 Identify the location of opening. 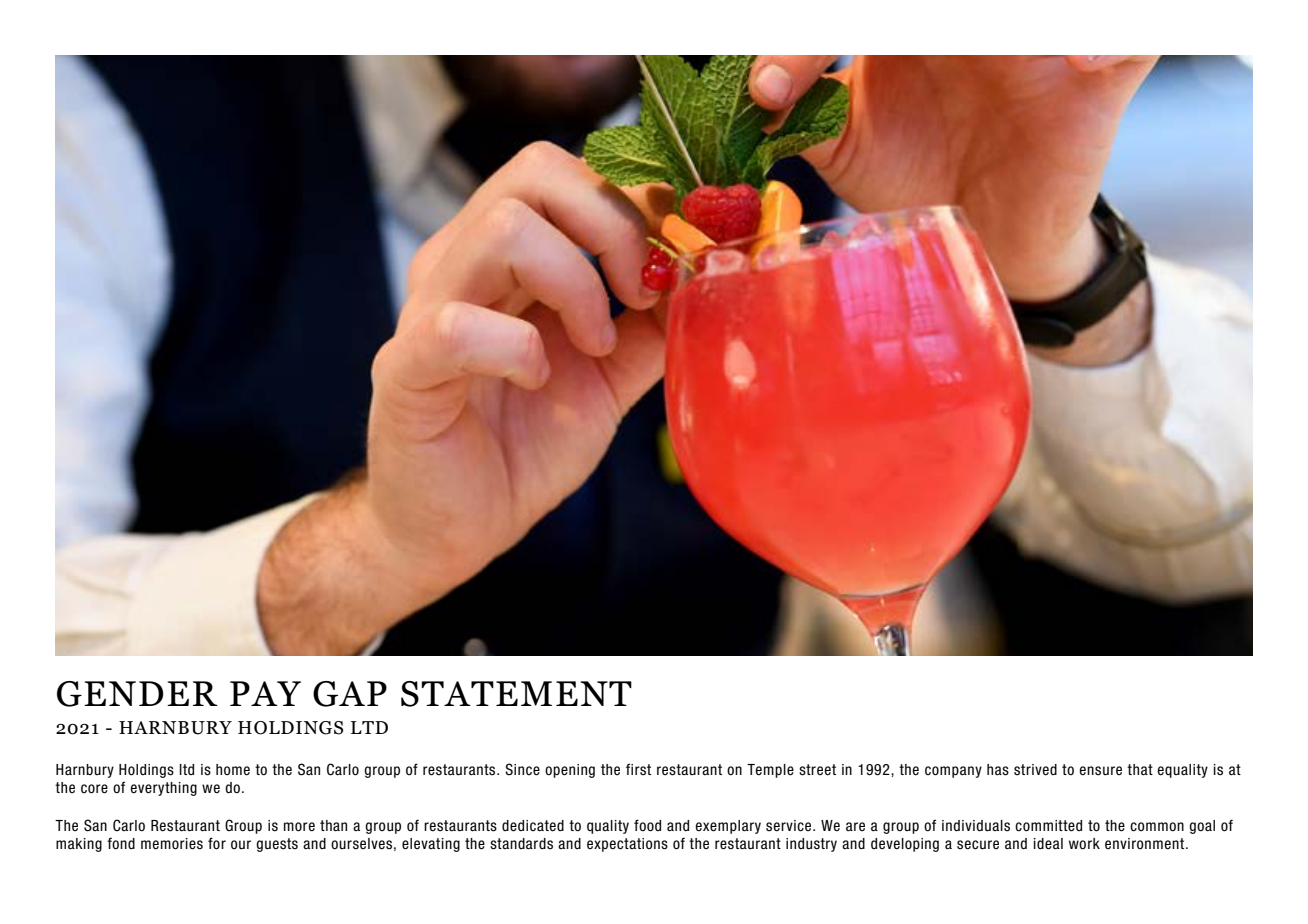
(570, 771).
